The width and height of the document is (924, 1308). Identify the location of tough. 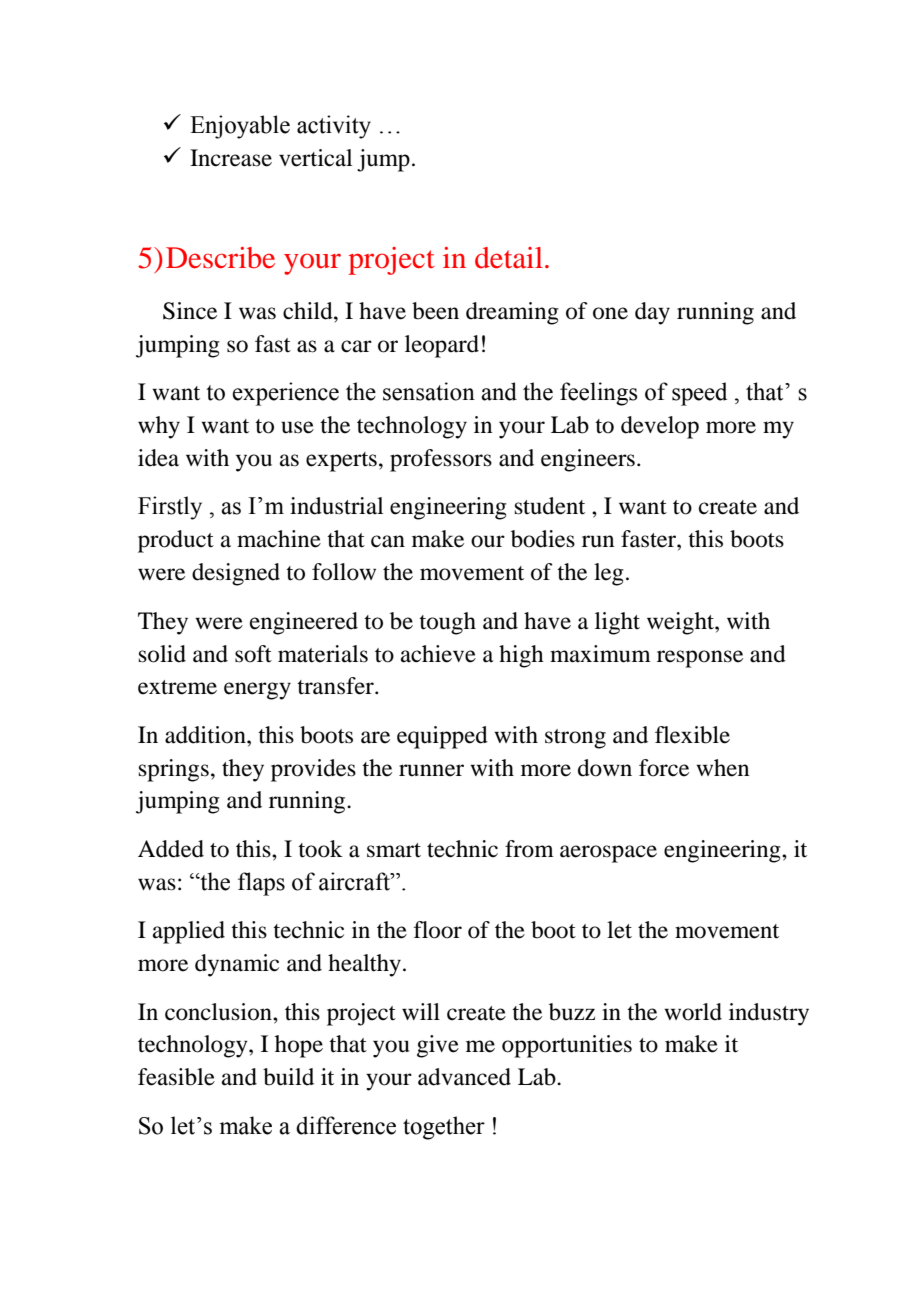
(447, 623).
